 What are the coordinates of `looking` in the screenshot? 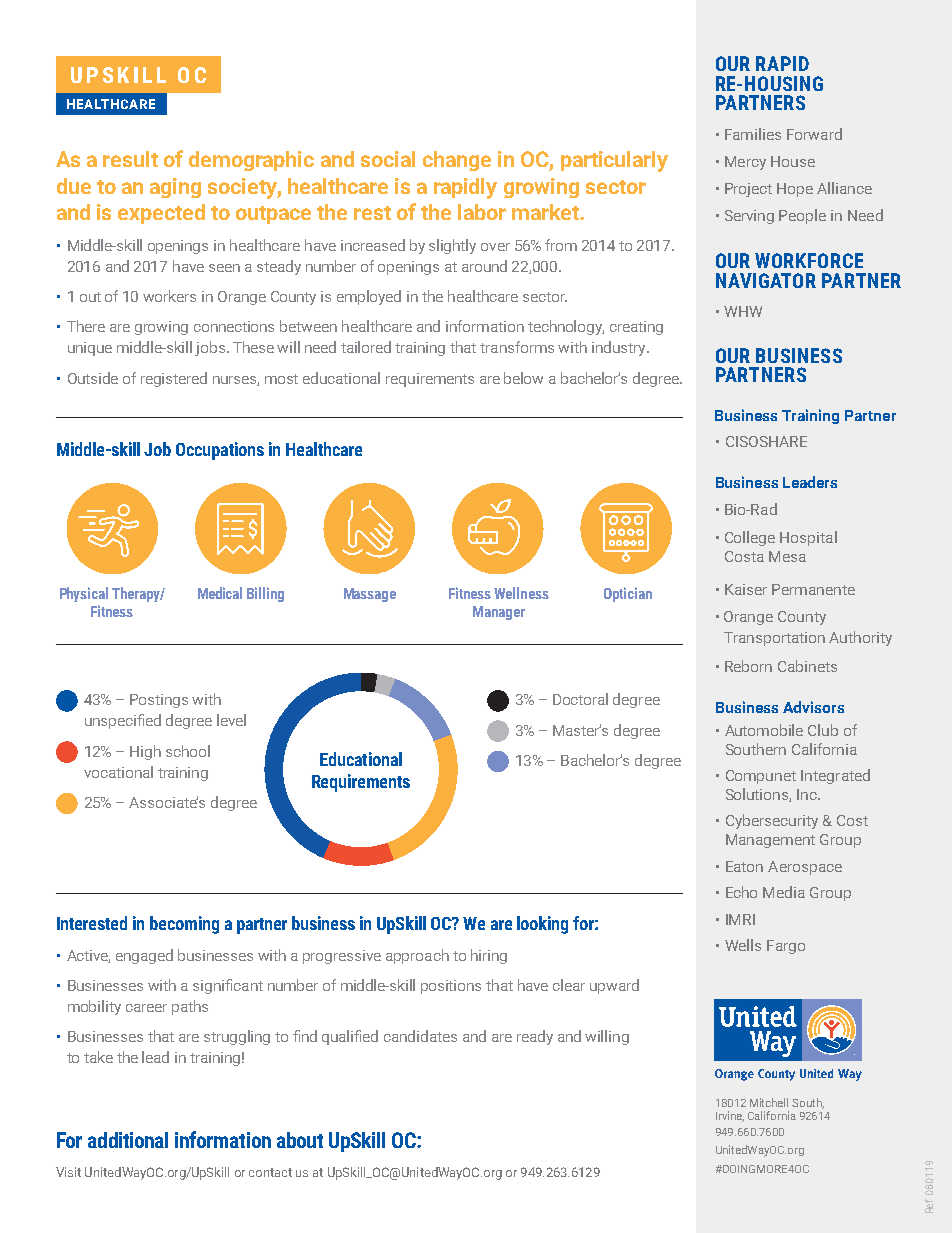 It's located at (542, 925).
